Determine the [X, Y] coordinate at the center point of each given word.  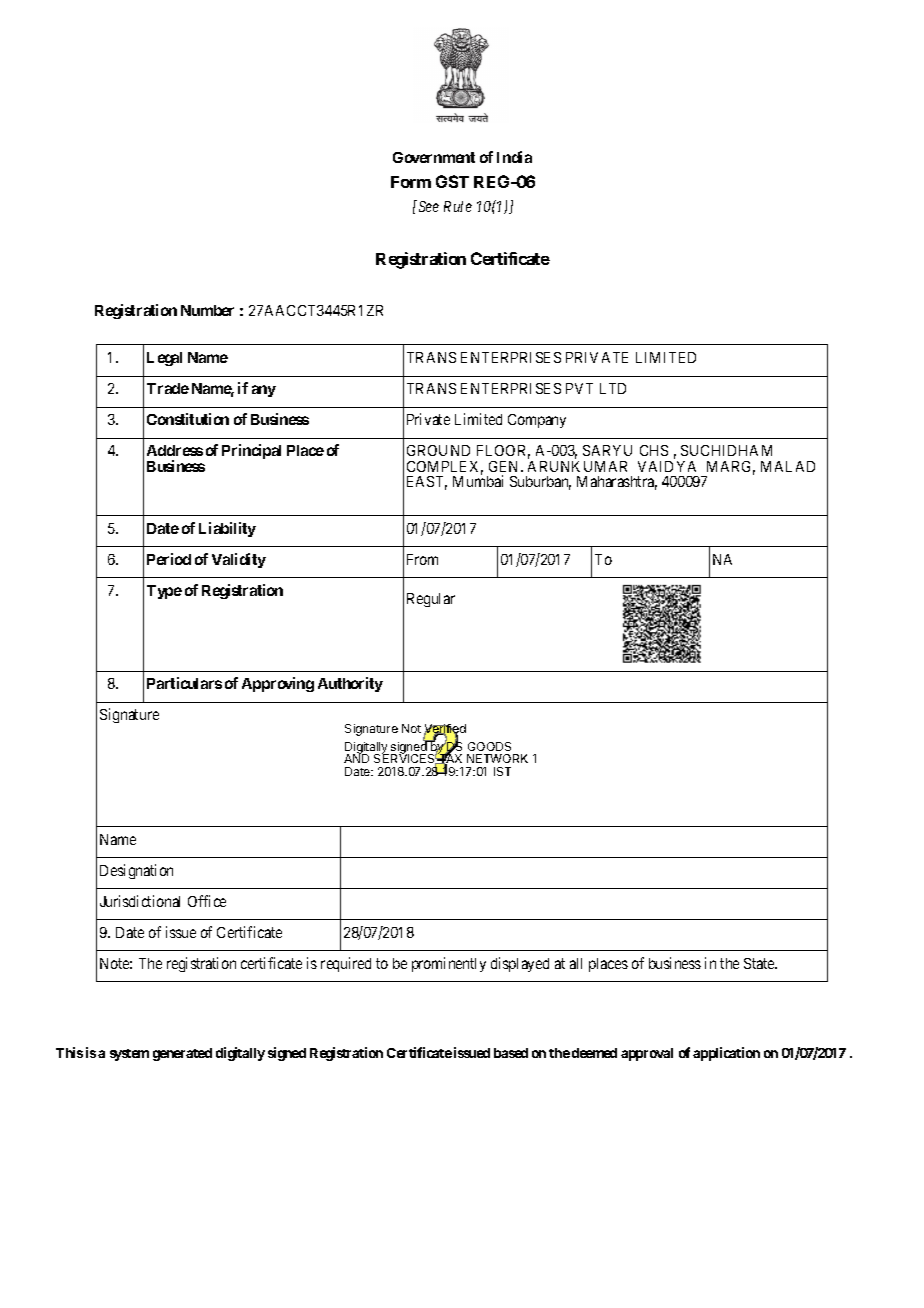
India [514, 157]
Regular [431, 600]
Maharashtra [617, 483]
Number [207, 310]
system [129, 1055]
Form [411, 182]
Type [164, 592]
